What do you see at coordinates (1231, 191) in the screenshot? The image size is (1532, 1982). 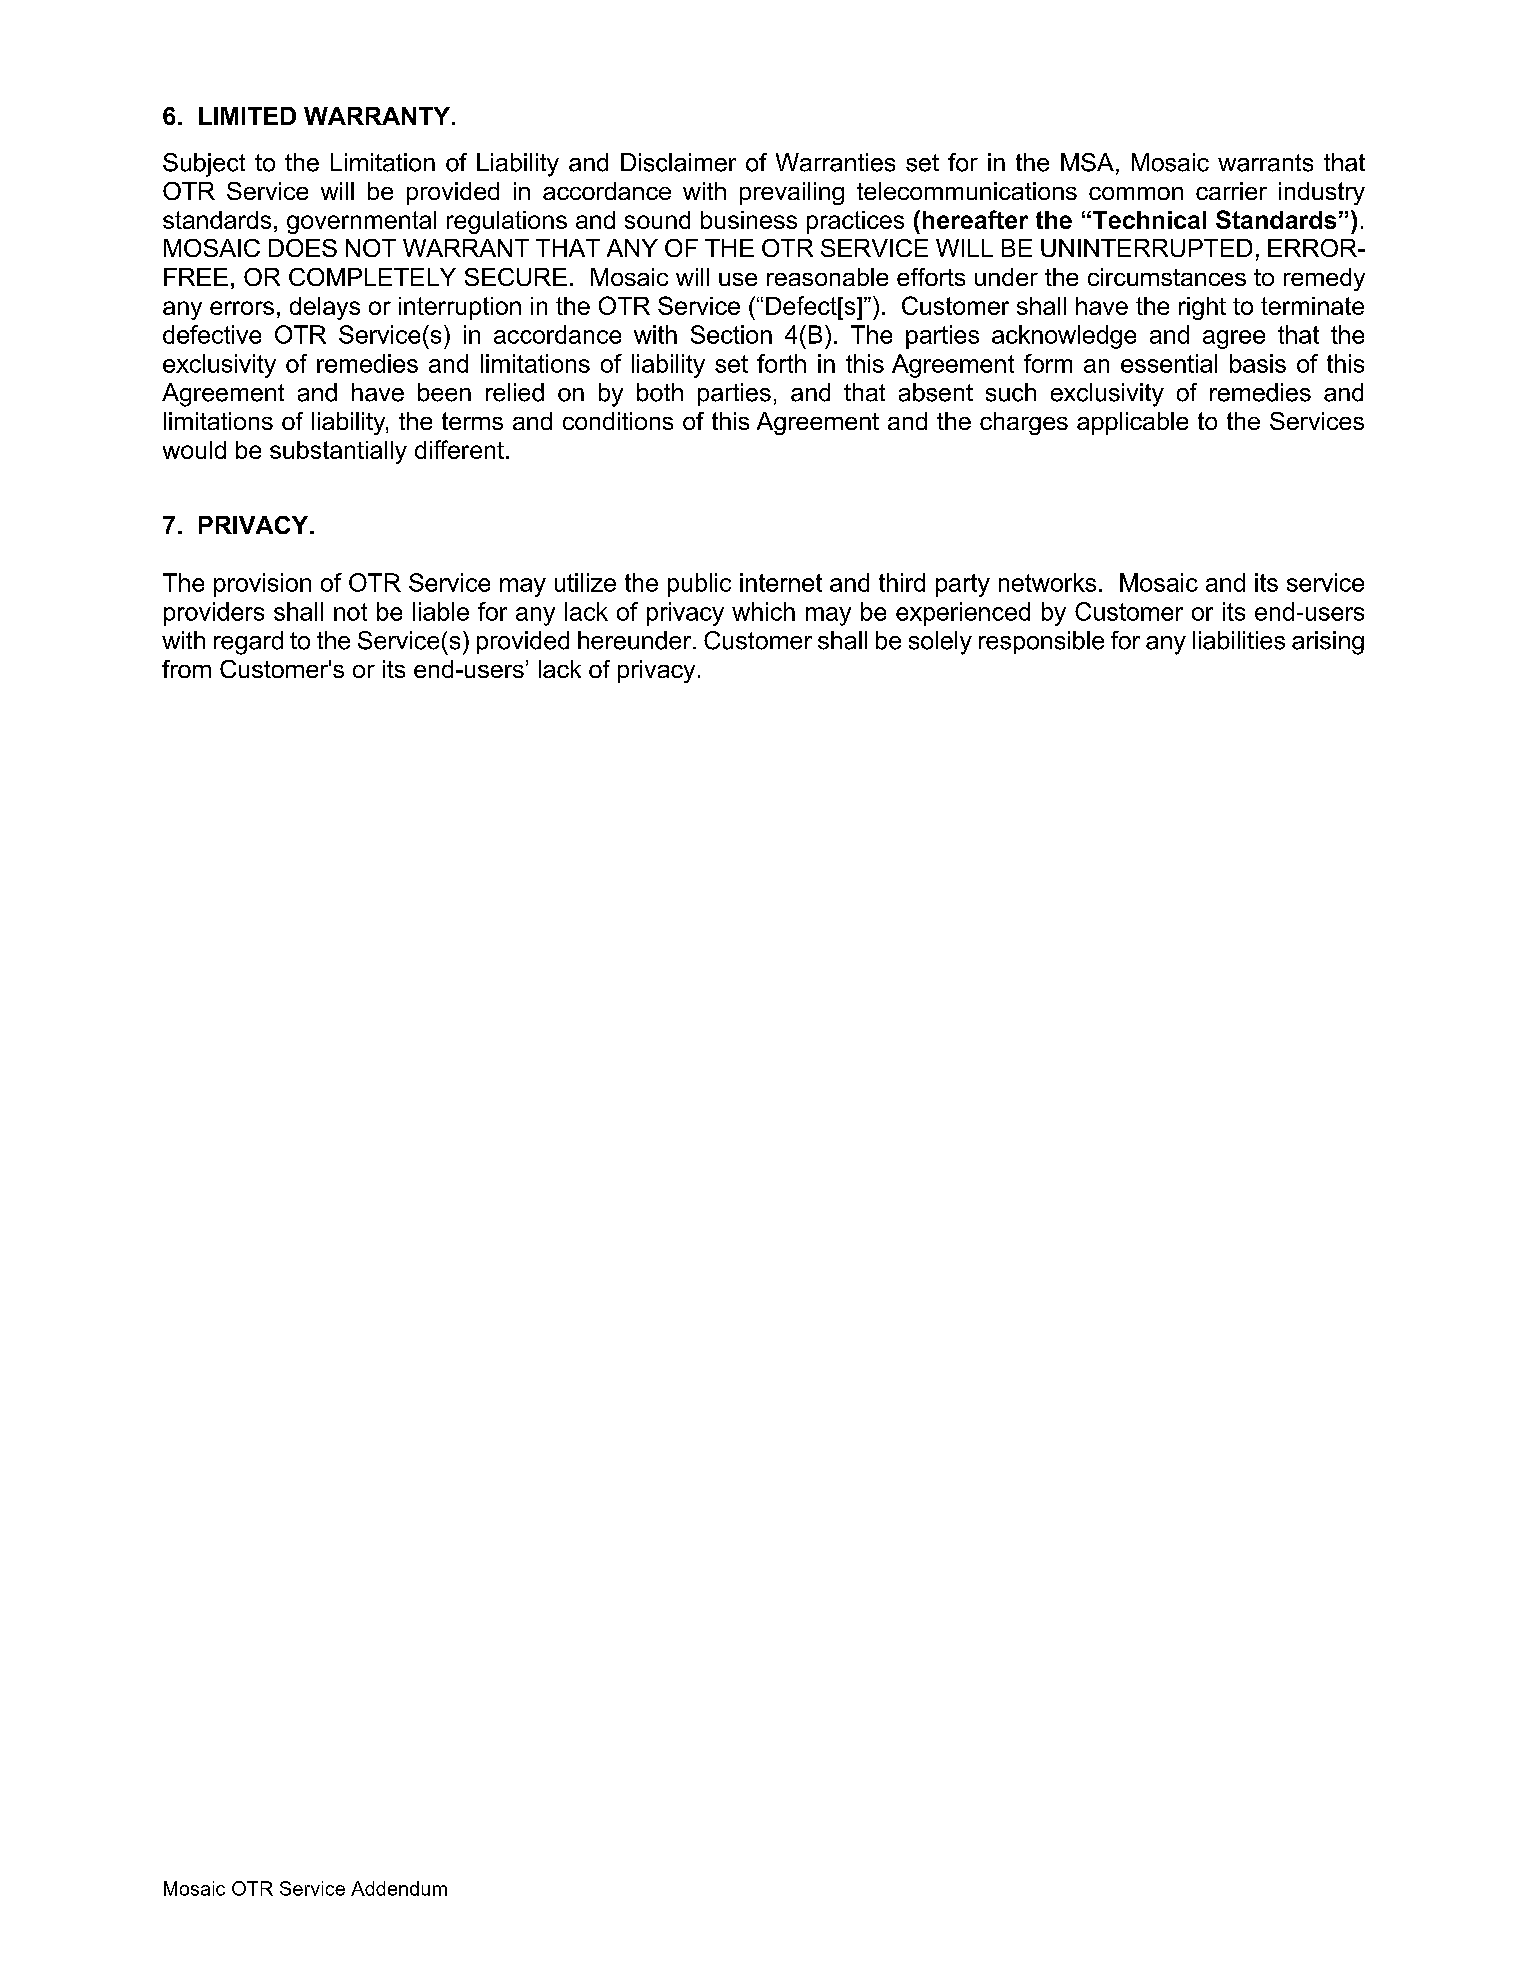 I see `carrier` at bounding box center [1231, 191].
